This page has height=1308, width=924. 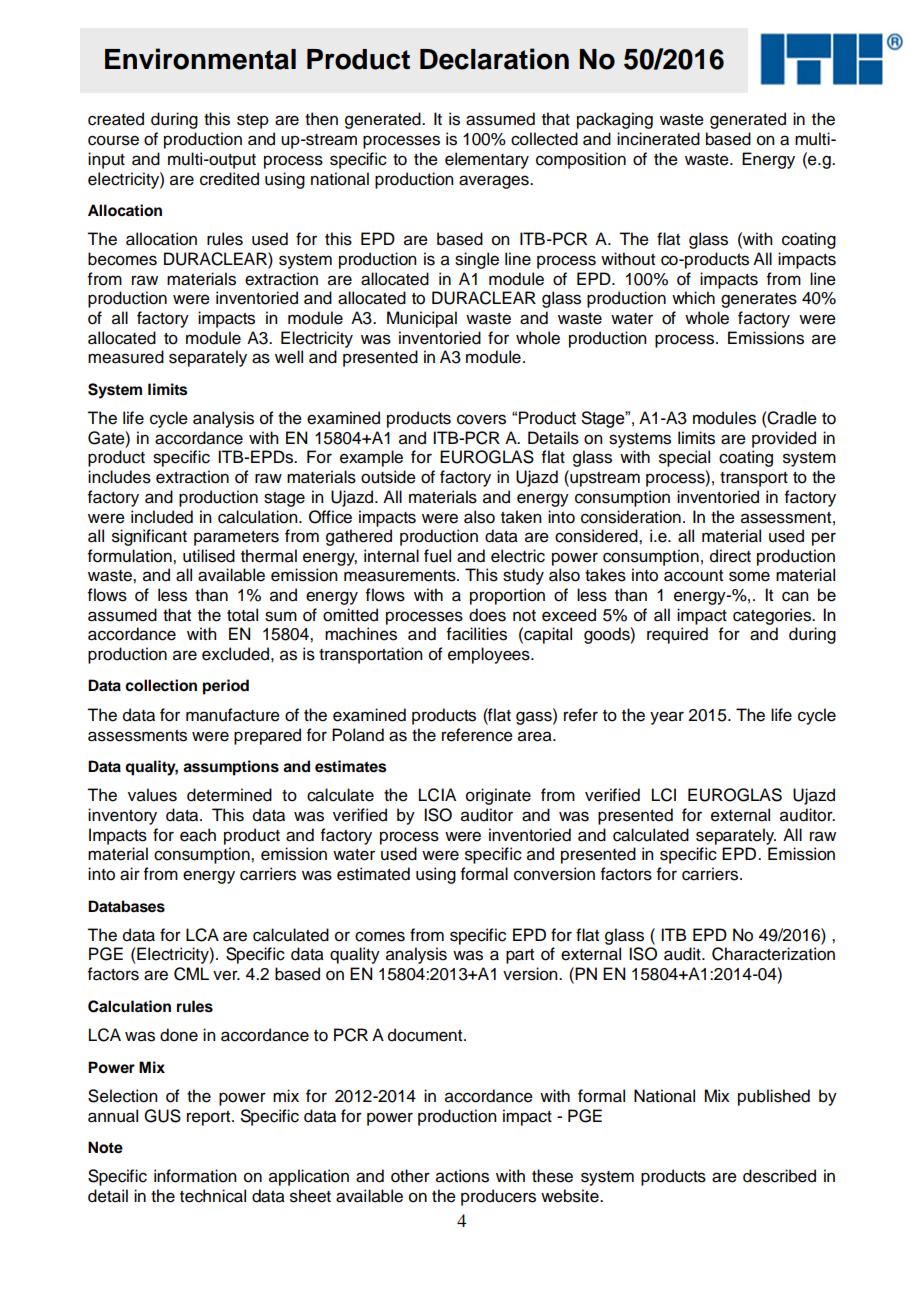 What do you see at coordinates (126, 357) in the page?
I see `measured` at bounding box center [126, 357].
